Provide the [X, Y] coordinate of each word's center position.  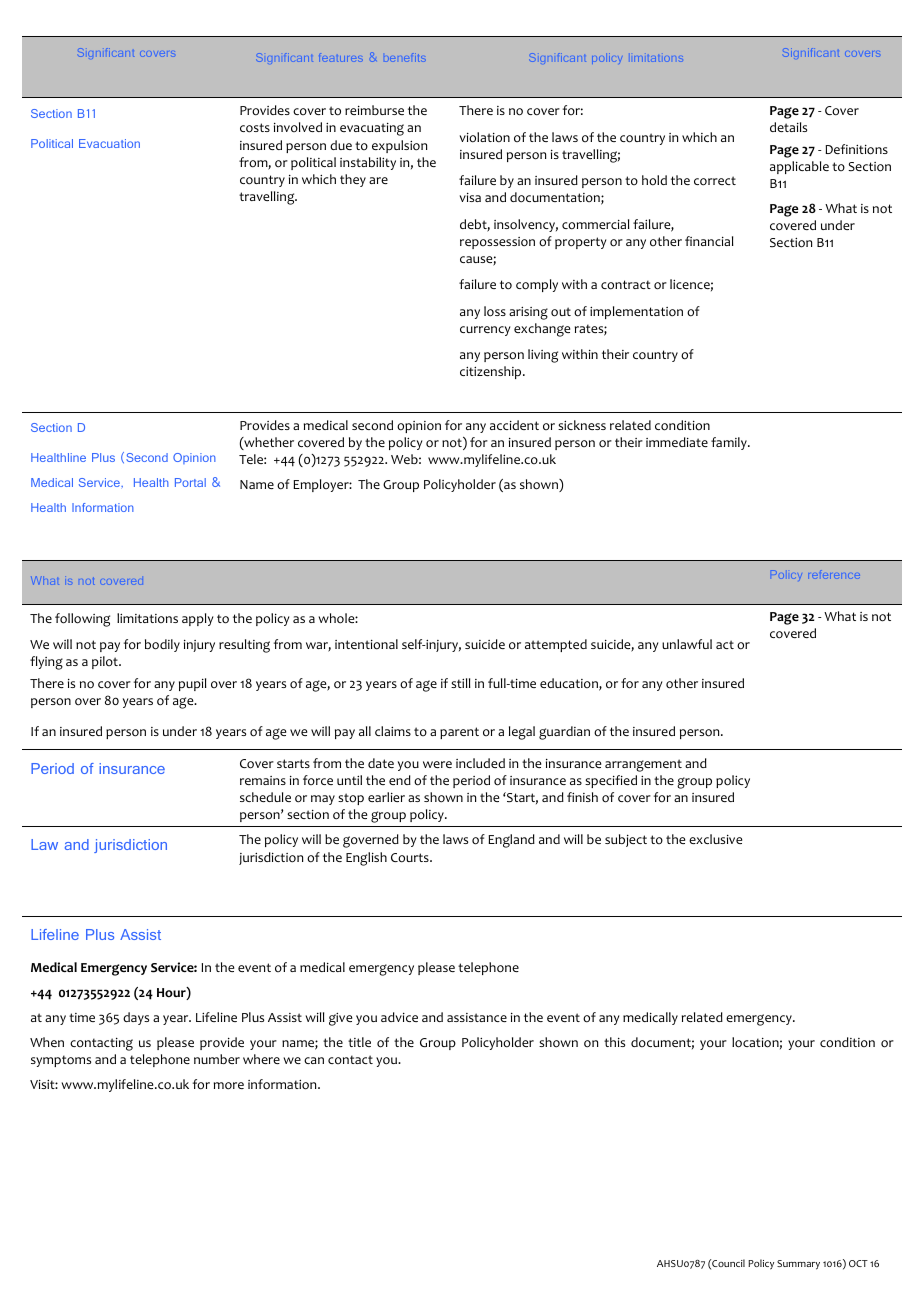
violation [485, 137]
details [788, 127]
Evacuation [109, 143]
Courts [411, 858]
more [229, 1086]
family [730, 443]
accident [514, 425]
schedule [265, 797]
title [359, 1042]
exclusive [715, 839]
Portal [190, 482]
